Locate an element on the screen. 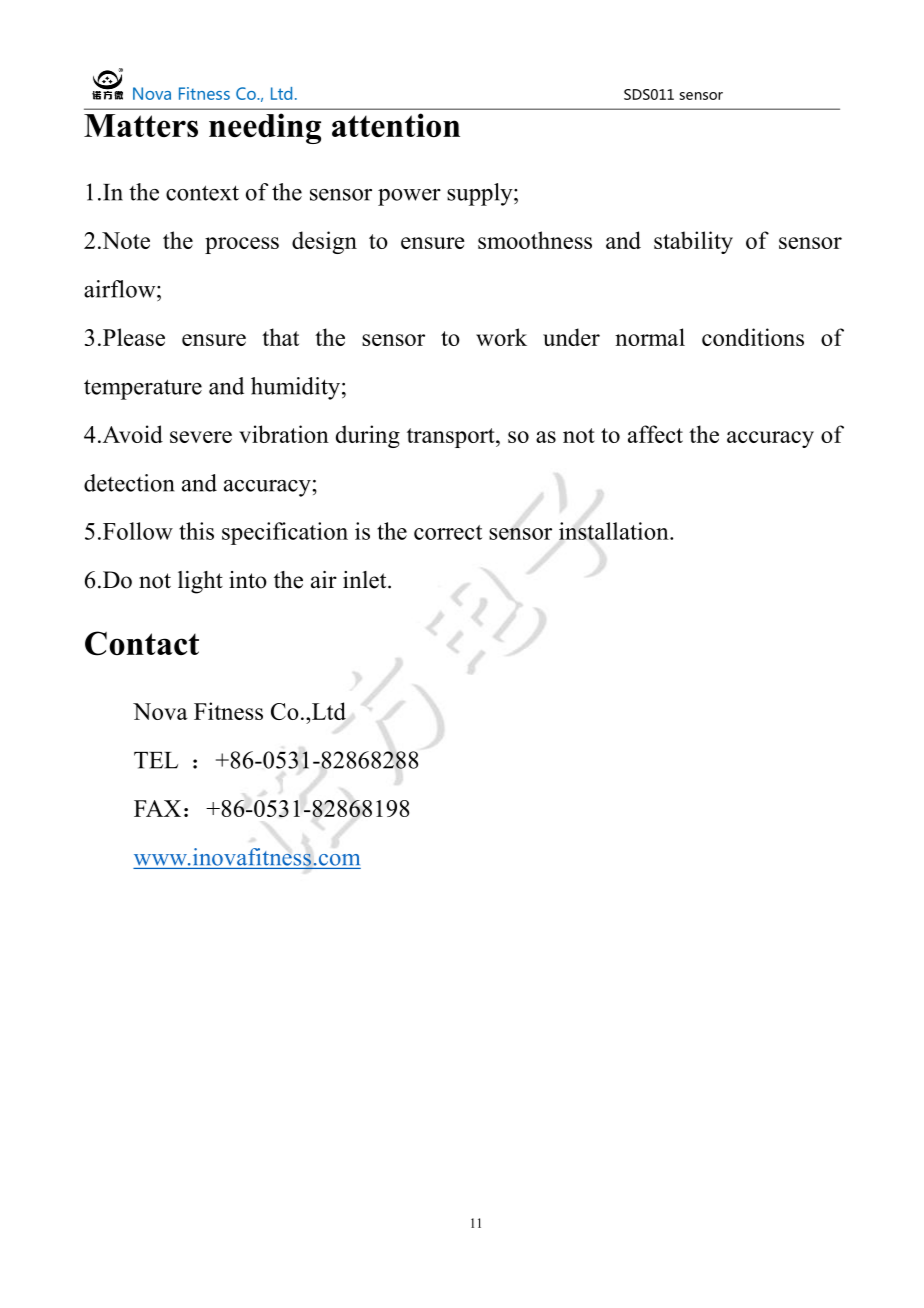 This screenshot has width=924, height=1308. installation is located at coordinates (615, 531).
